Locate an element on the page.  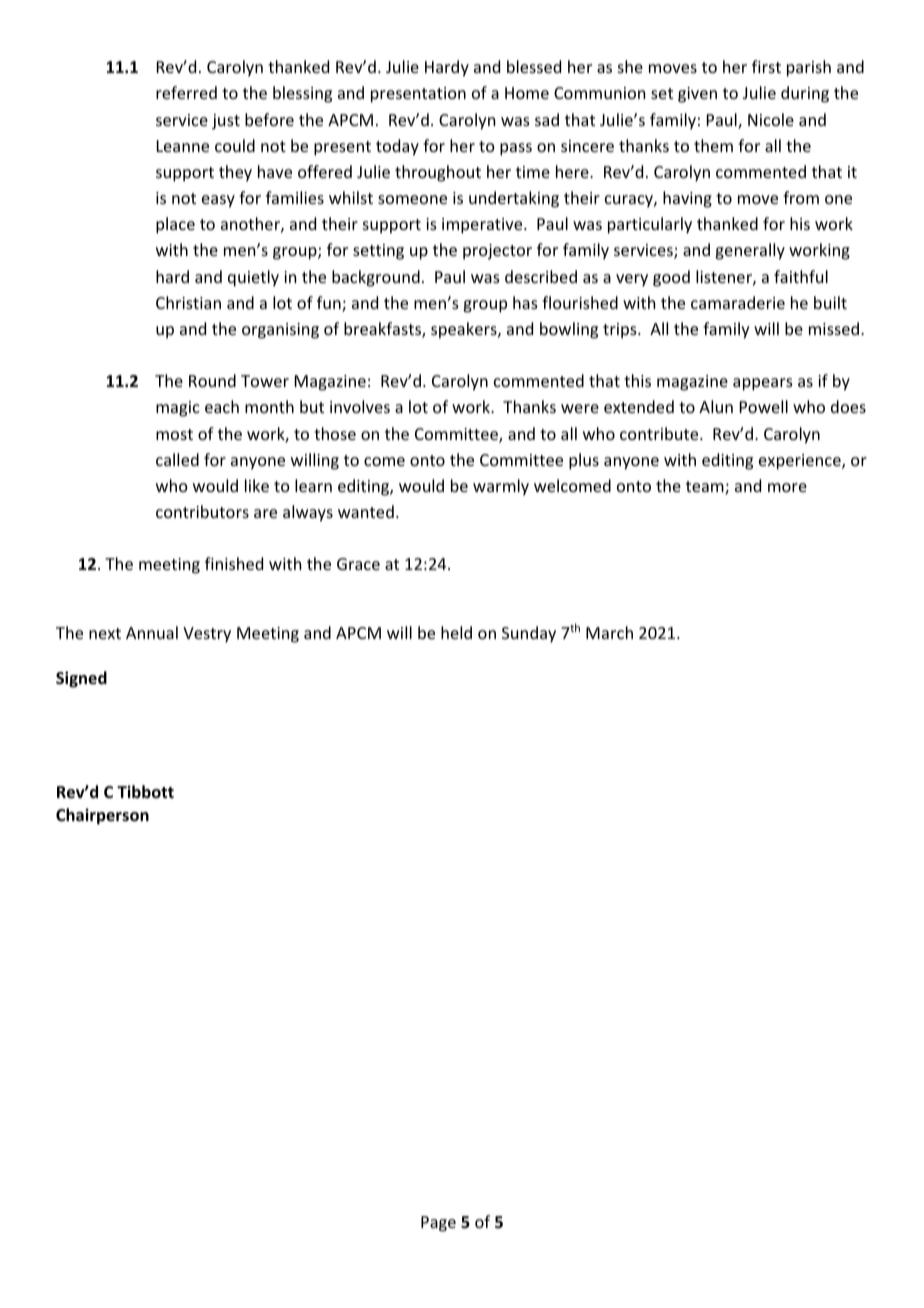
Home is located at coordinates (527, 93).
